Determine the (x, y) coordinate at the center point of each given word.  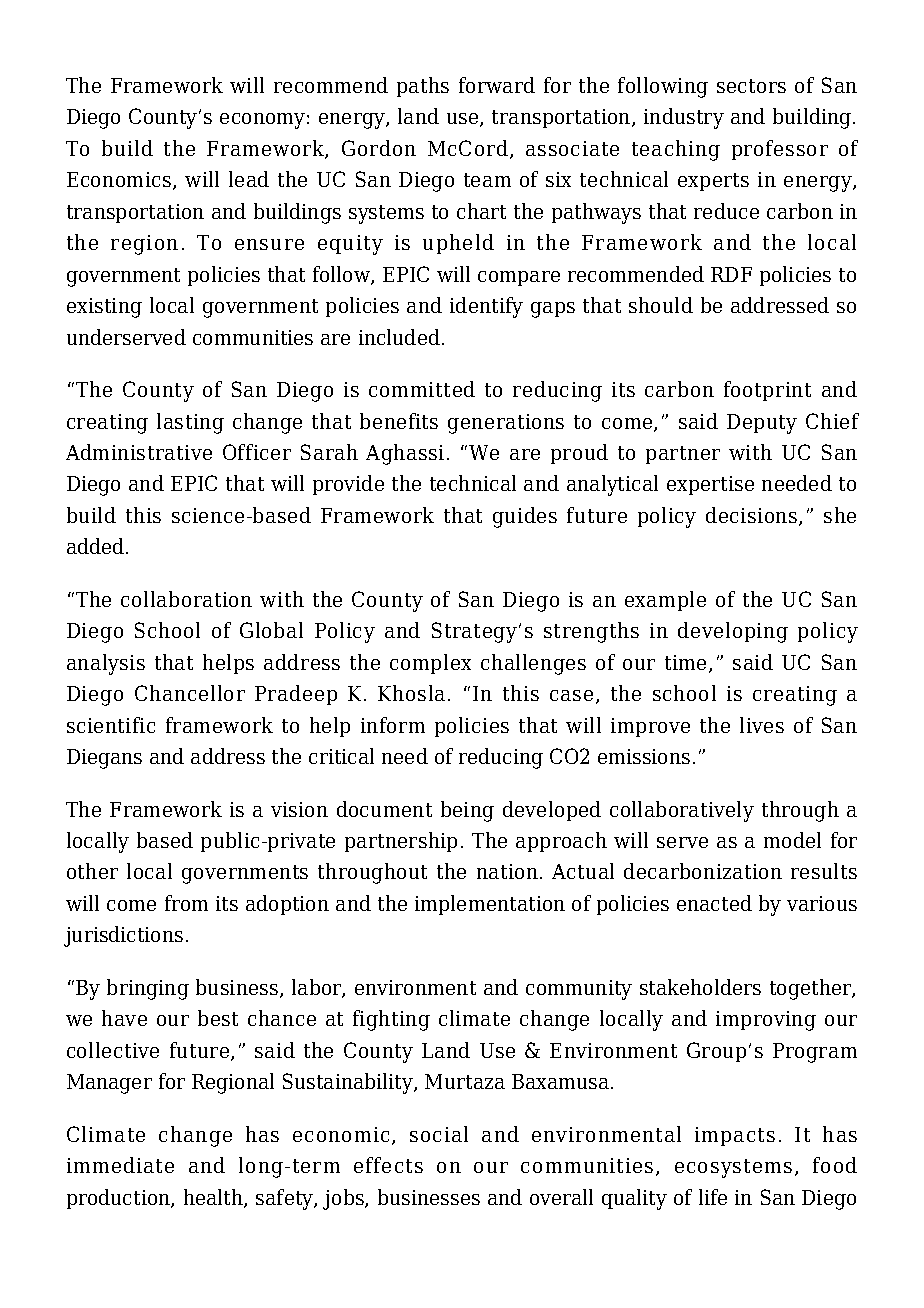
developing (733, 632)
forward (497, 85)
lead (249, 179)
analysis (106, 664)
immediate (120, 1165)
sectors (751, 86)
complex (430, 664)
